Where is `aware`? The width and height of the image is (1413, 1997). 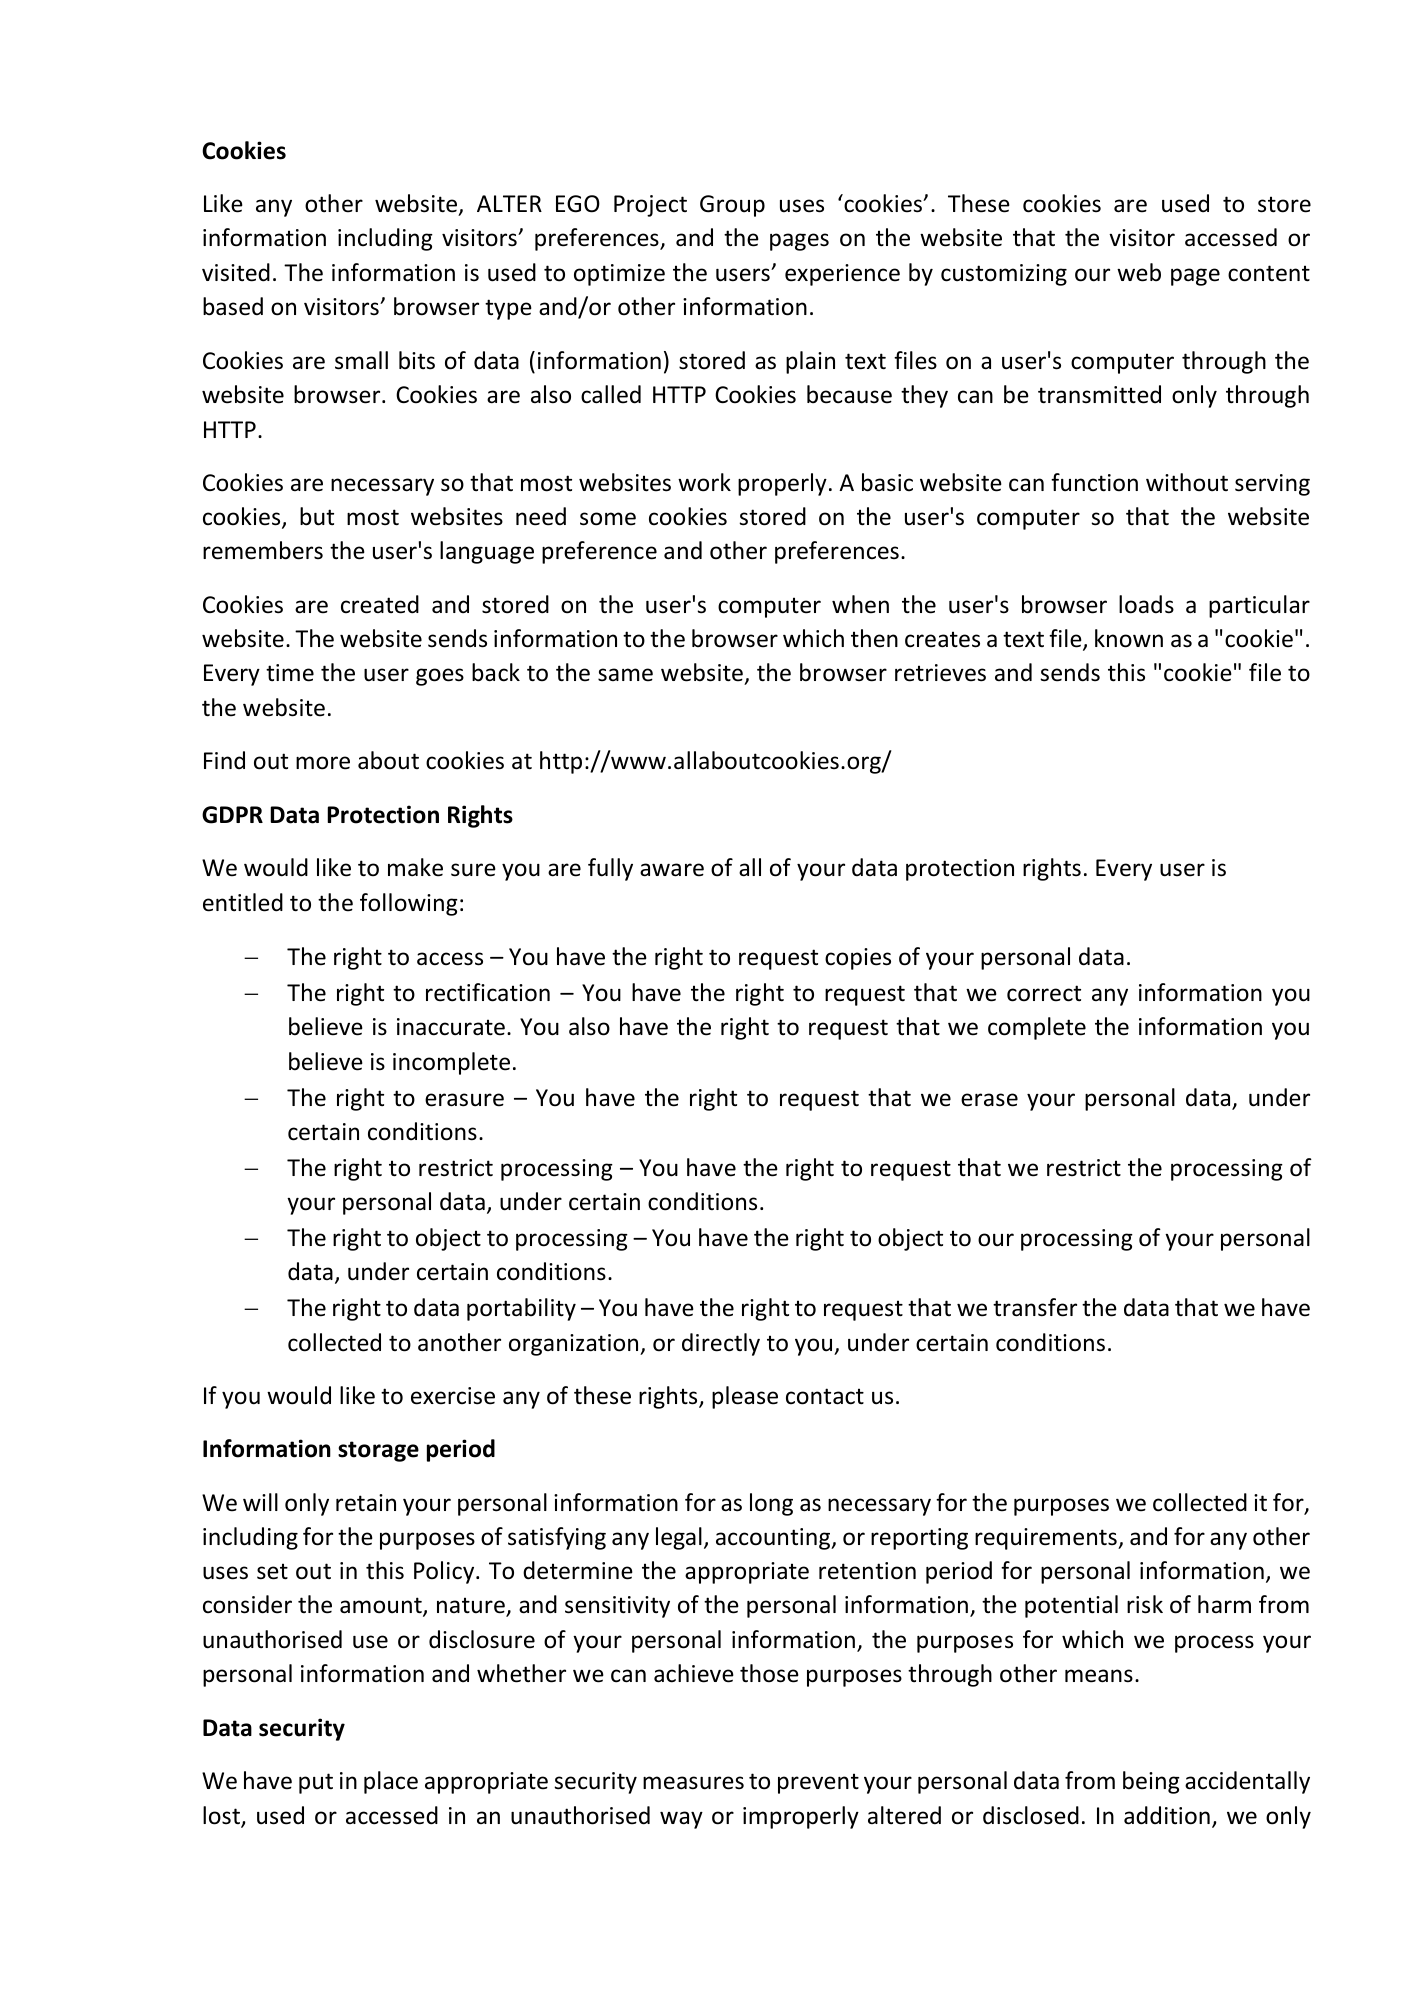
aware is located at coordinates (672, 870).
